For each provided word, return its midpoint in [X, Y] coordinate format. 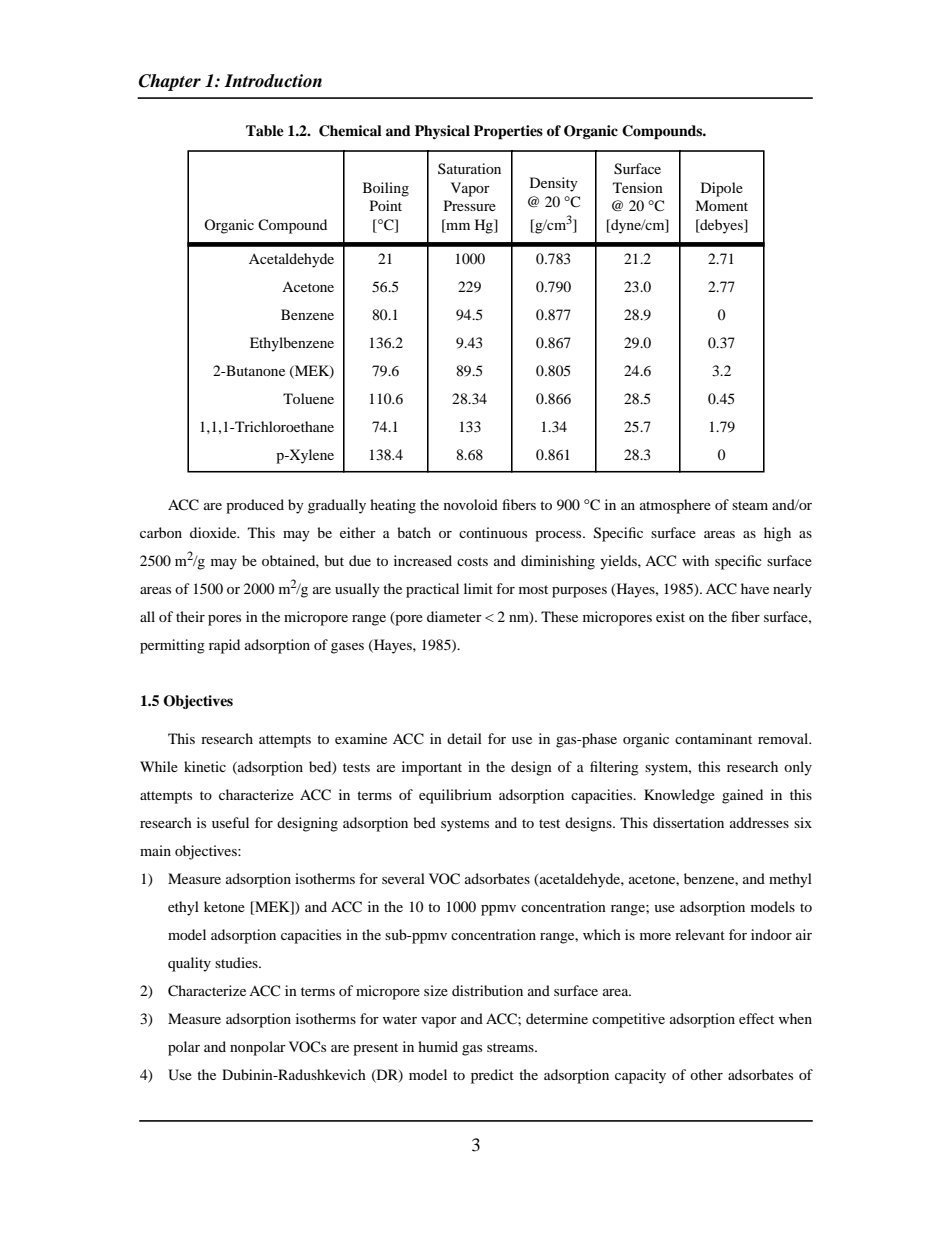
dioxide [214, 532]
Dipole [722, 189]
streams [511, 1047]
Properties [508, 132]
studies [237, 962]
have [755, 588]
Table [265, 130]
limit [478, 588]
